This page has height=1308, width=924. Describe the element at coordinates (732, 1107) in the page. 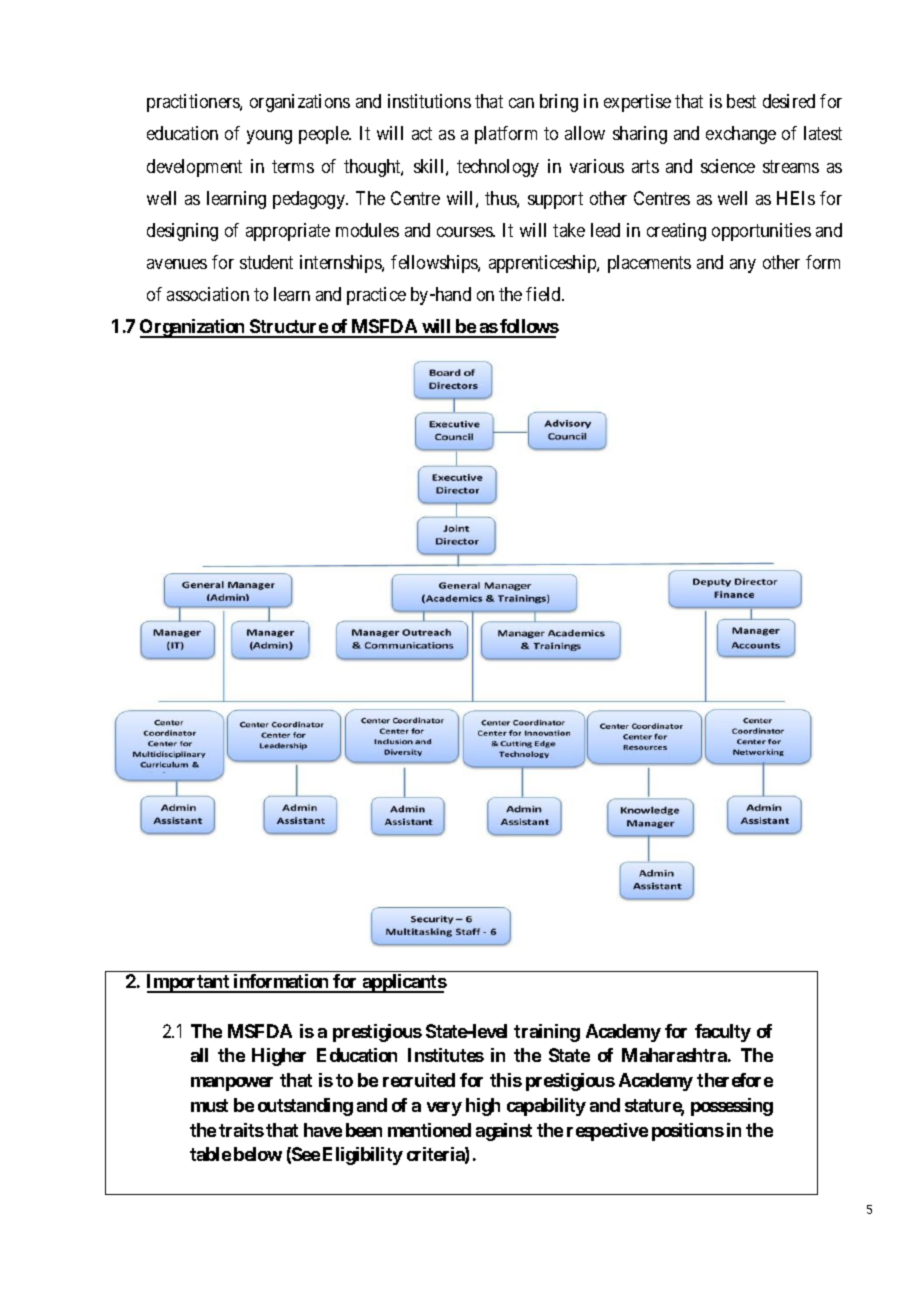

I see `possessing` at that location.
